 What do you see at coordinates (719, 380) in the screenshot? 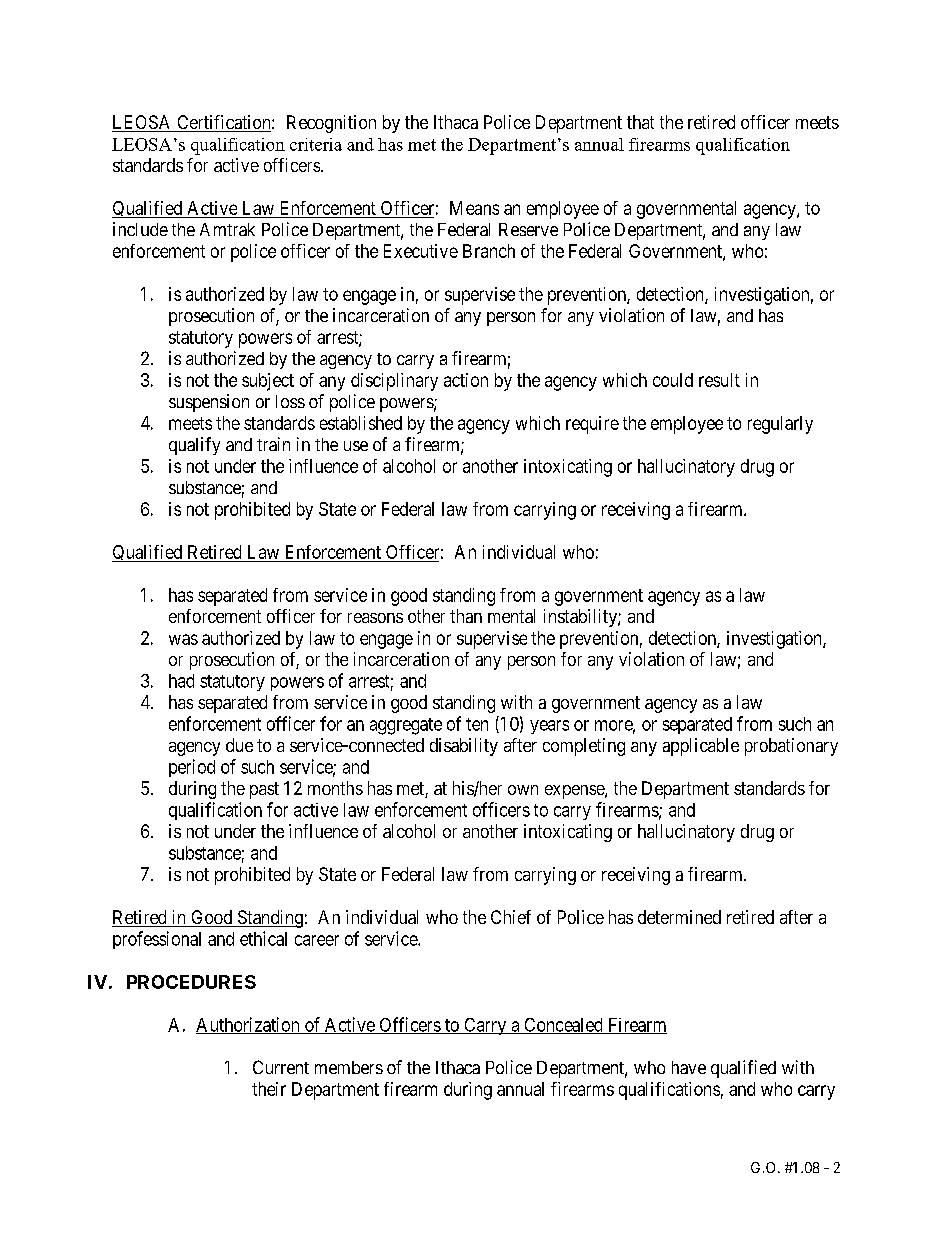
I see `result` at bounding box center [719, 380].
